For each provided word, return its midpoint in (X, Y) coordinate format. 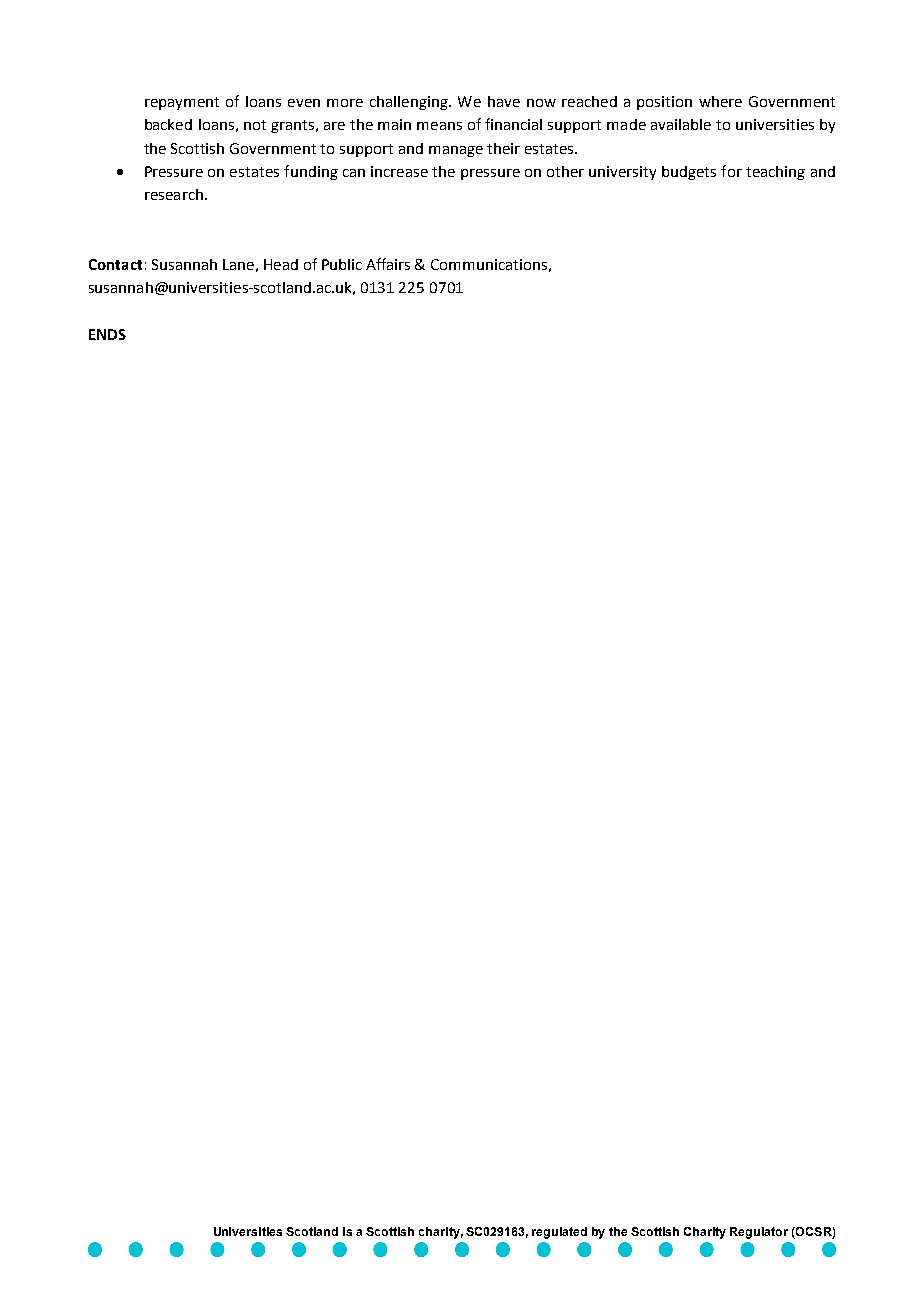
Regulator (759, 1233)
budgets (689, 173)
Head (281, 264)
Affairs (388, 264)
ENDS (107, 334)
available (681, 124)
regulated (559, 1233)
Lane (238, 264)
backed (168, 124)
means (439, 126)
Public (342, 264)
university (622, 173)
